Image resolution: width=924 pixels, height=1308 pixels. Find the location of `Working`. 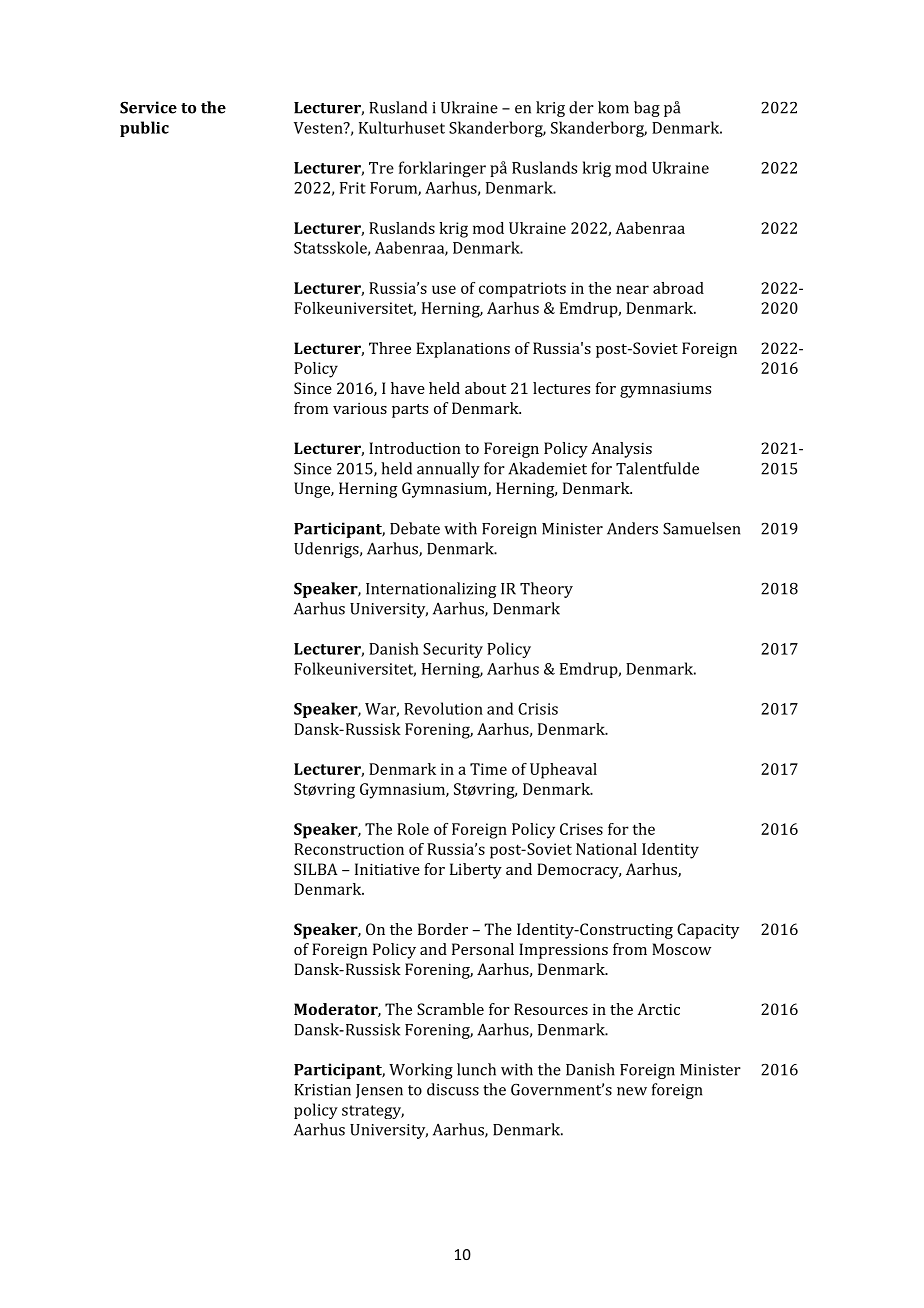

Working is located at coordinates (421, 1071).
